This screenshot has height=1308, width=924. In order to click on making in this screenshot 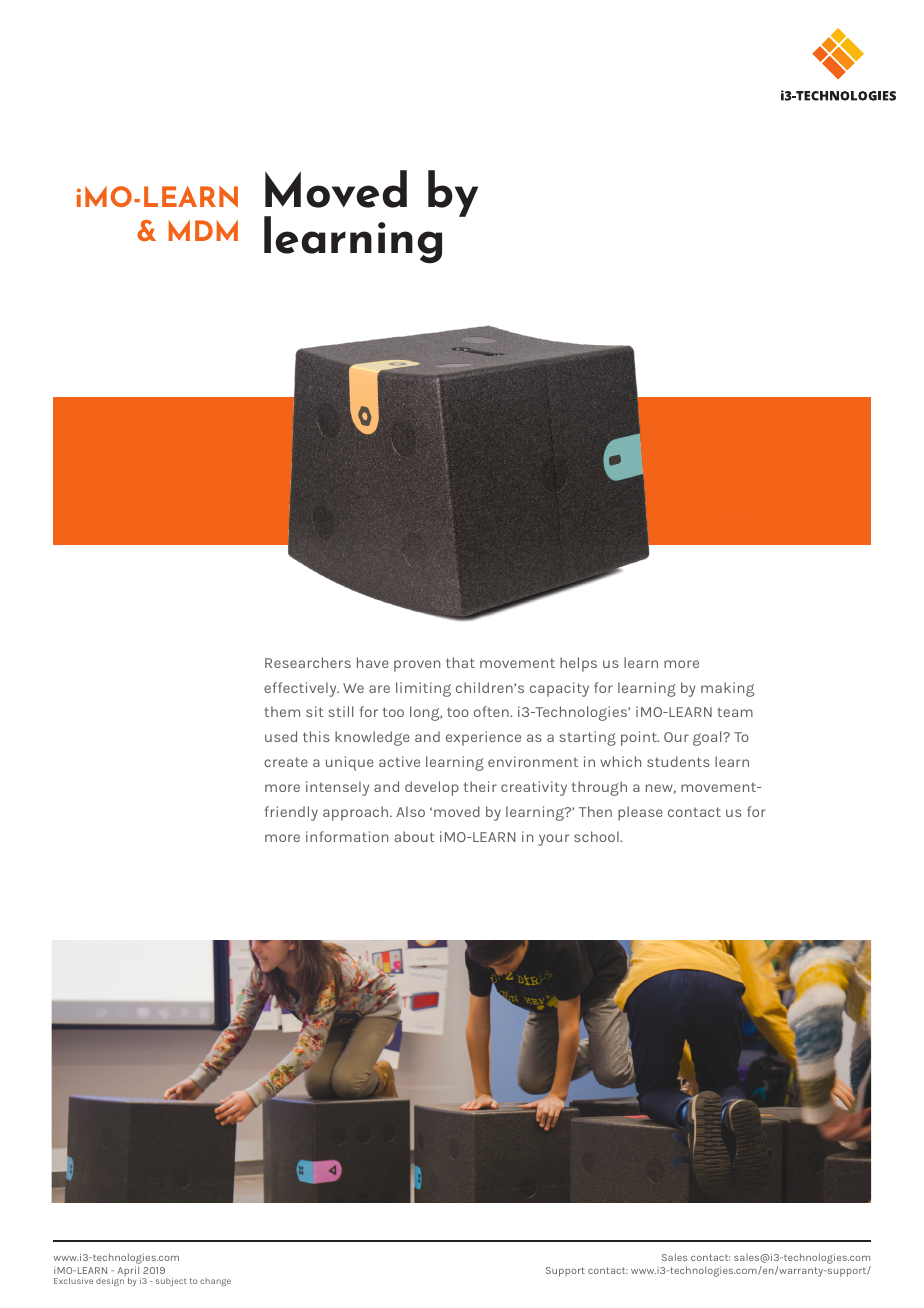, I will do `click(727, 689)`.
